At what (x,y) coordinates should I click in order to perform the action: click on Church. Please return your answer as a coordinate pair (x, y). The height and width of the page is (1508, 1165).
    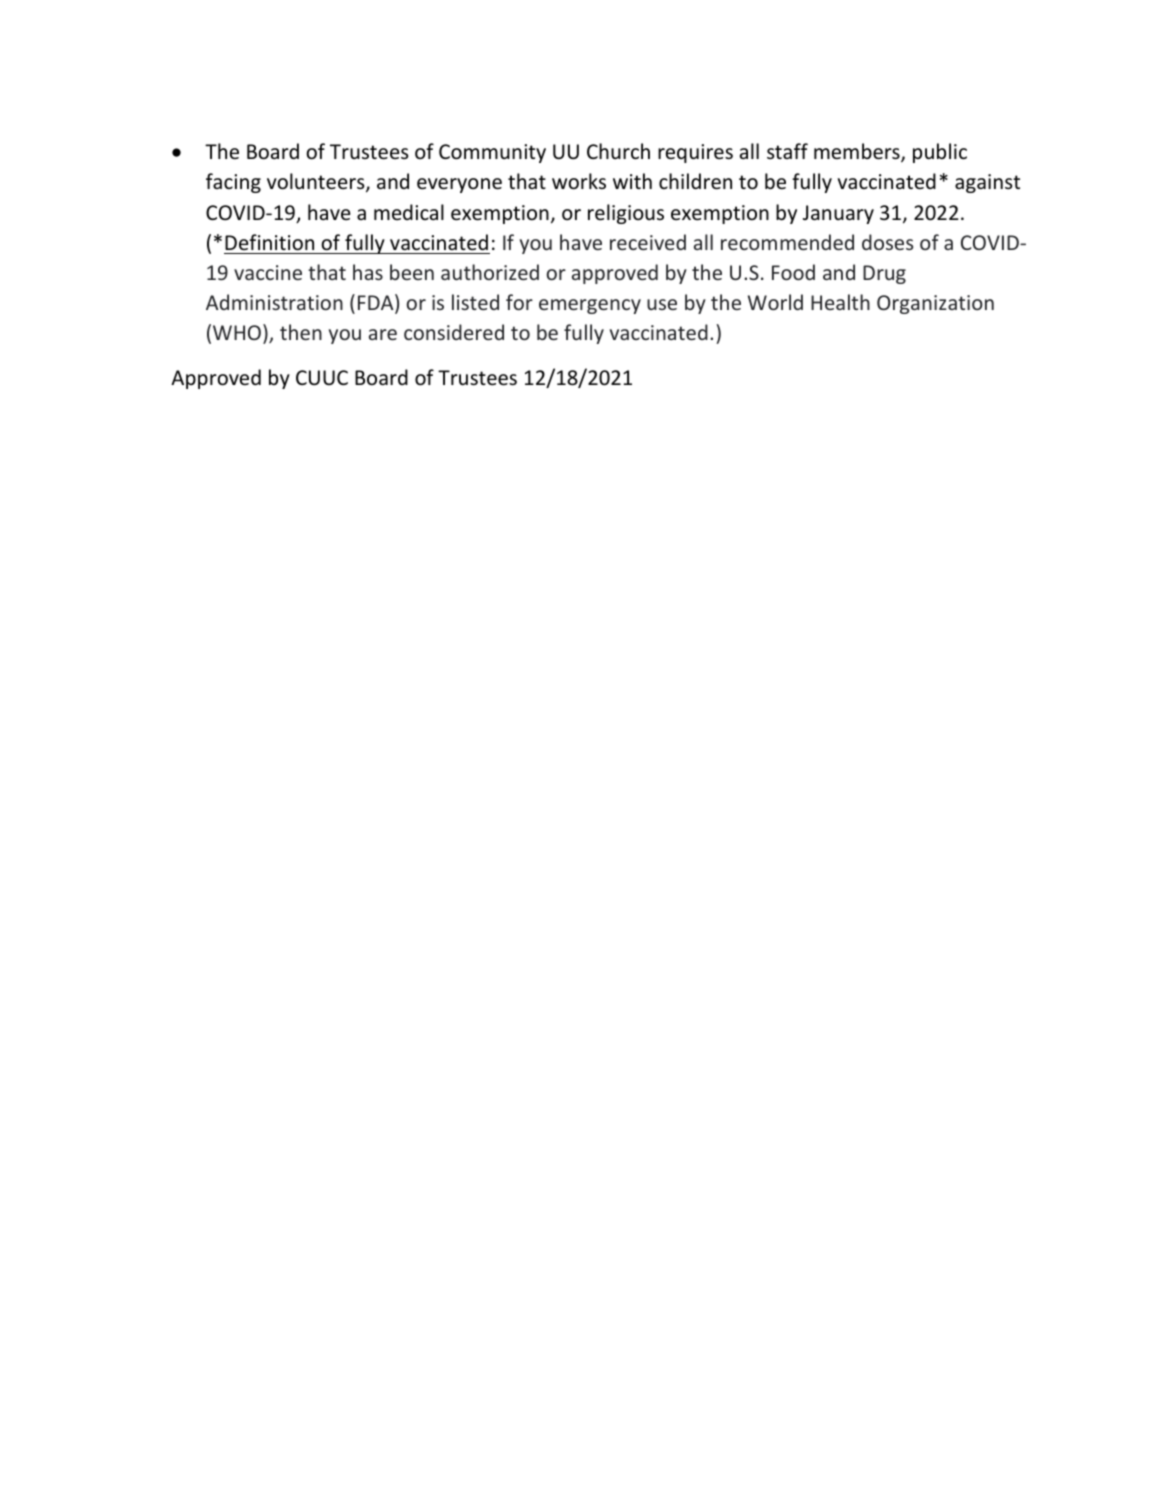
    Looking at the image, I should click on (618, 151).
